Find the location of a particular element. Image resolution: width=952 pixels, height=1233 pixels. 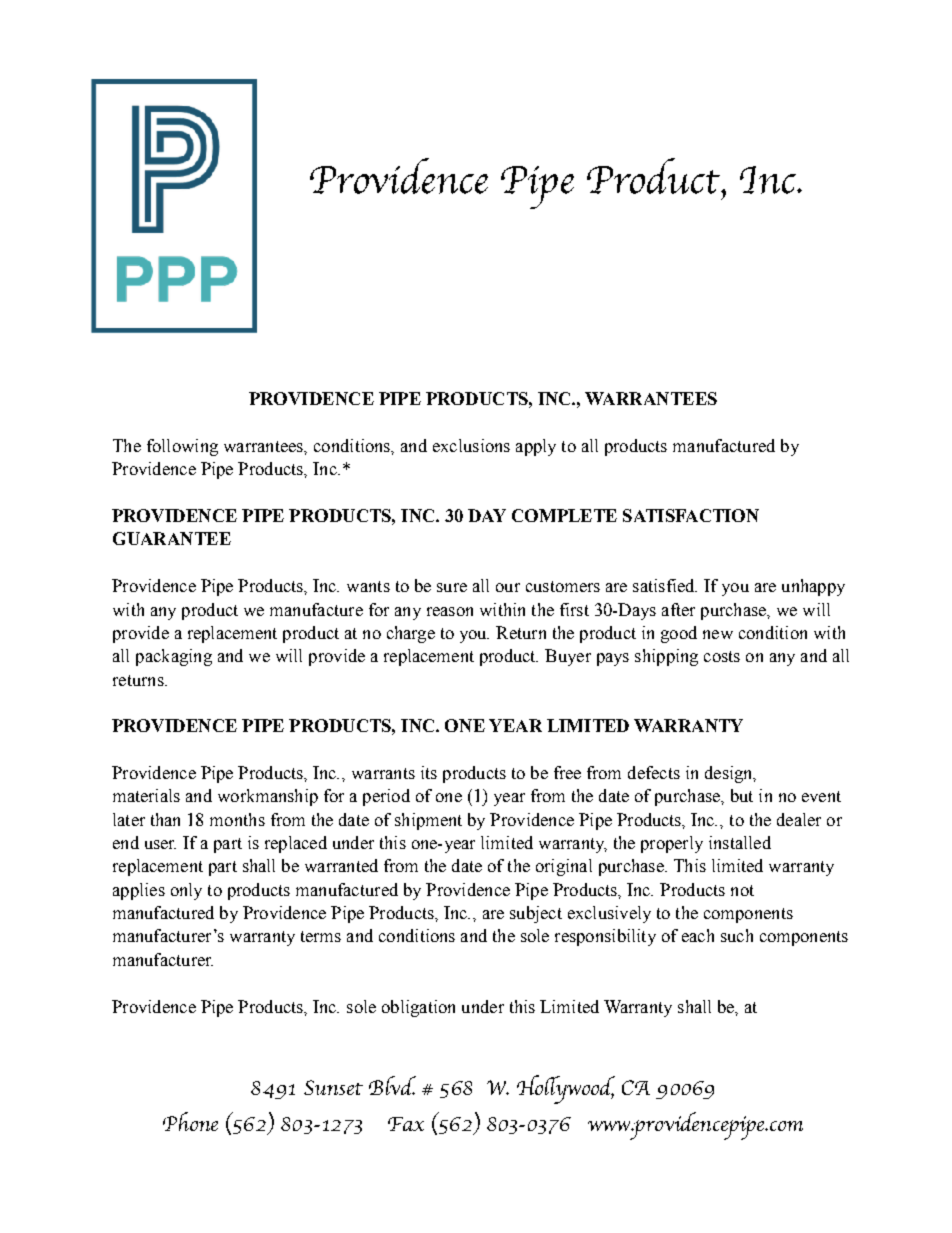

following is located at coordinates (182, 447).
